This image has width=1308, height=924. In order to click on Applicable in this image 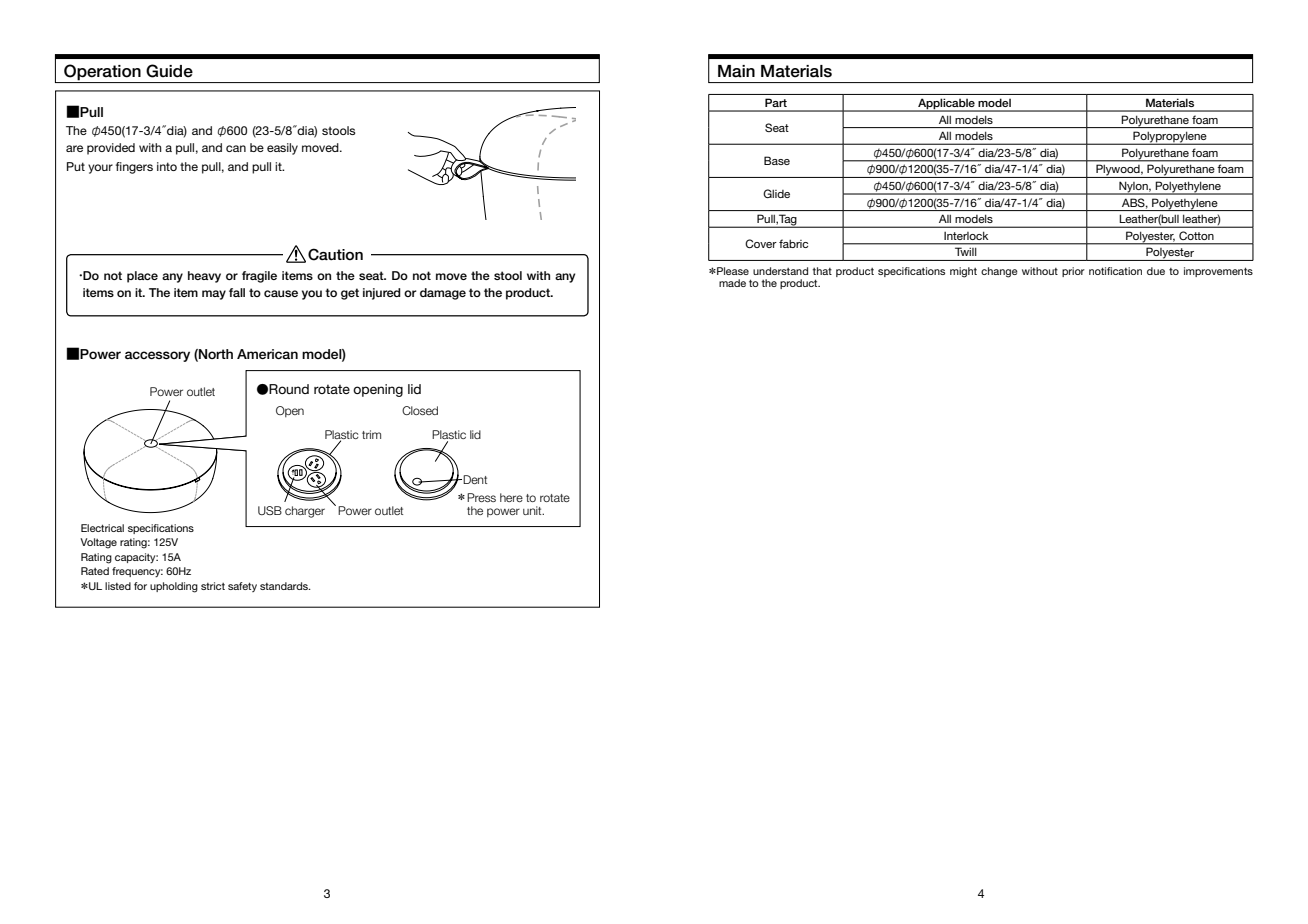, I will do `click(946, 105)`.
